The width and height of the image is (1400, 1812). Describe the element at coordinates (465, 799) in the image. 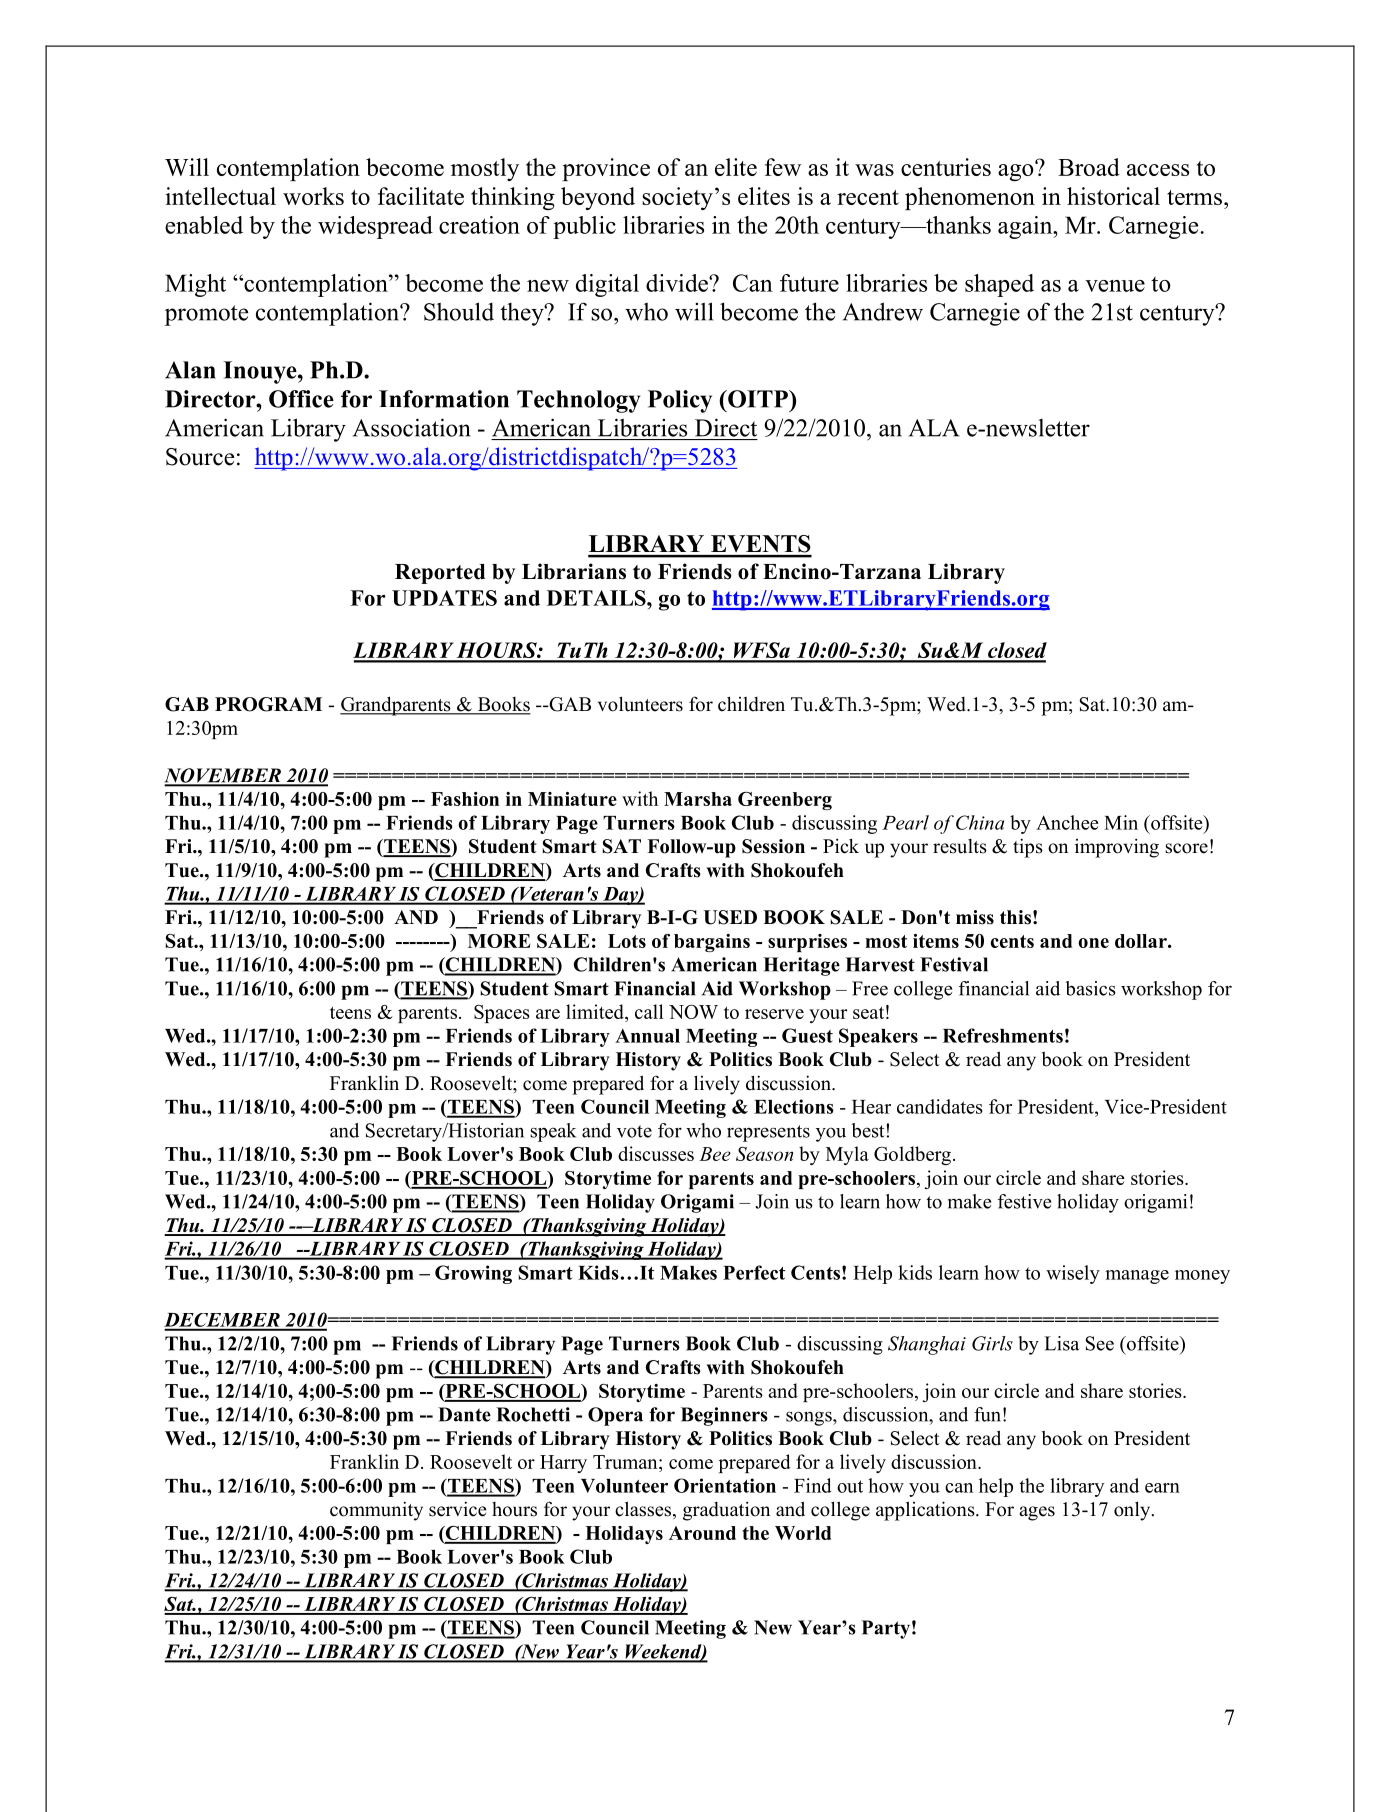

I see `Fashion` at that location.
